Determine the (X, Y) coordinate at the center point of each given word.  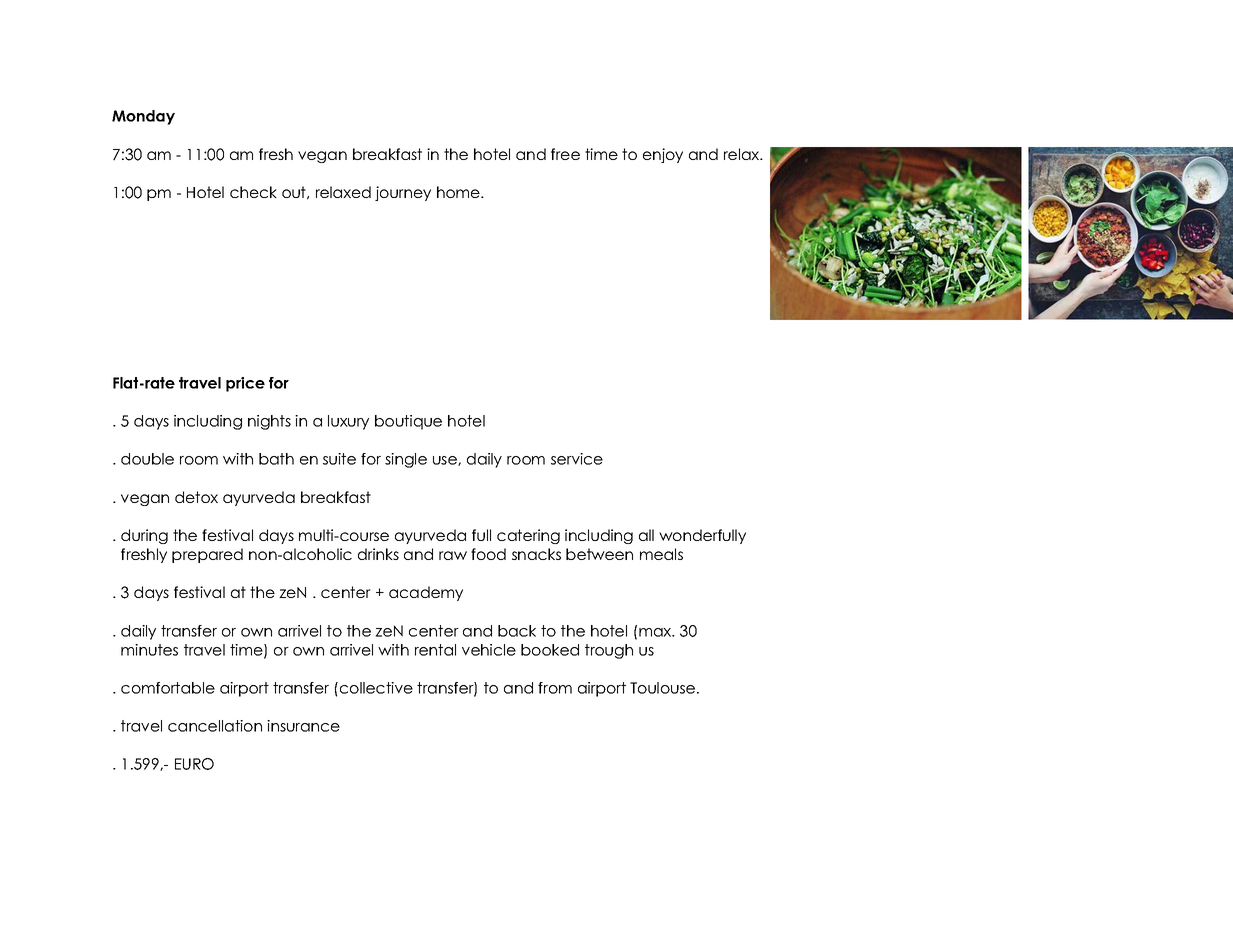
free (565, 154)
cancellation (215, 726)
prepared (207, 555)
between (599, 554)
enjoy (663, 155)
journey (403, 193)
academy (426, 593)
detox (196, 497)
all (646, 535)
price (245, 384)
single (406, 460)
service (577, 459)
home (459, 192)
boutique (408, 422)
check (253, 192)
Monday (143, 117)
